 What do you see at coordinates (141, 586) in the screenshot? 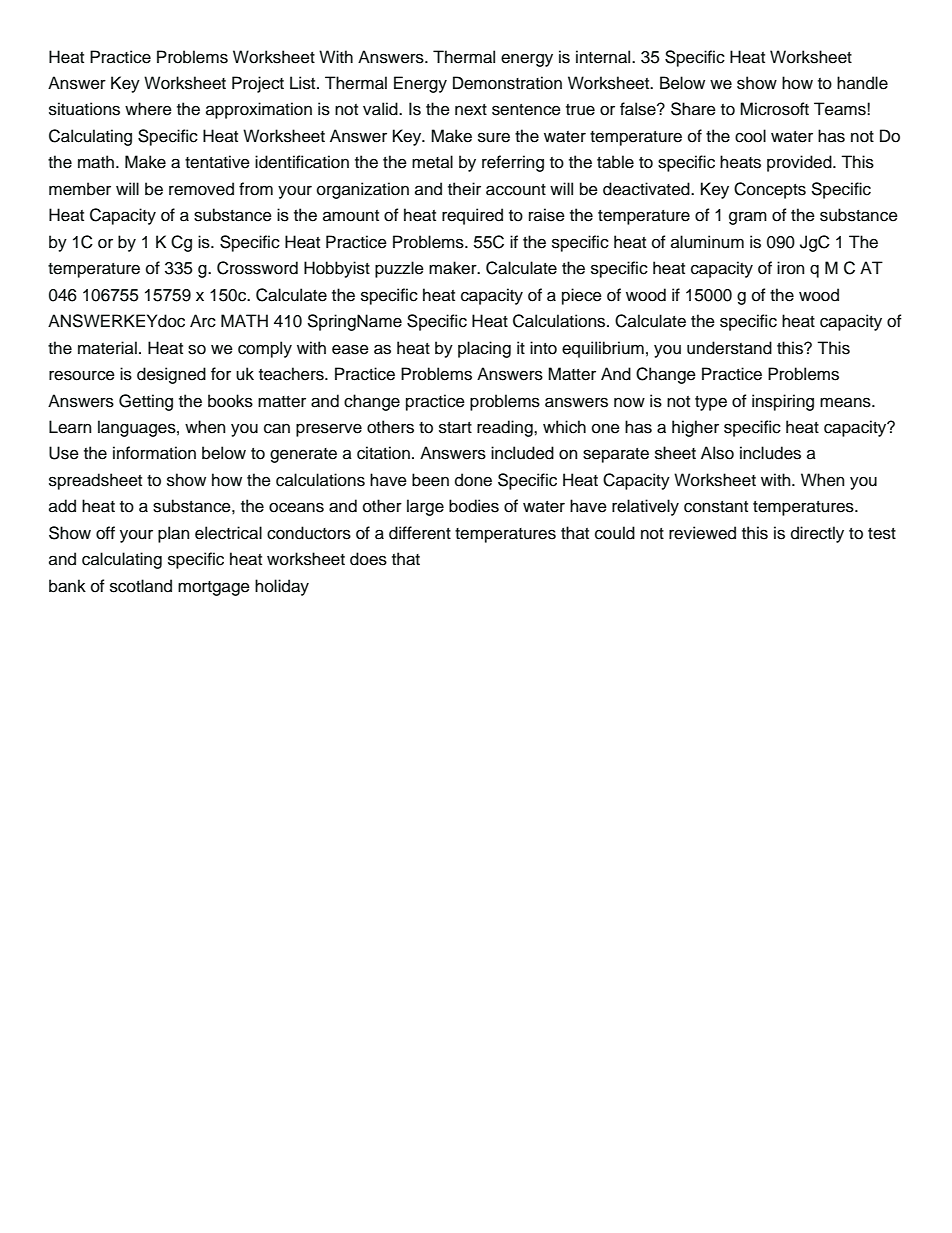
I see `scotland` at bounding box center [141, 586].
